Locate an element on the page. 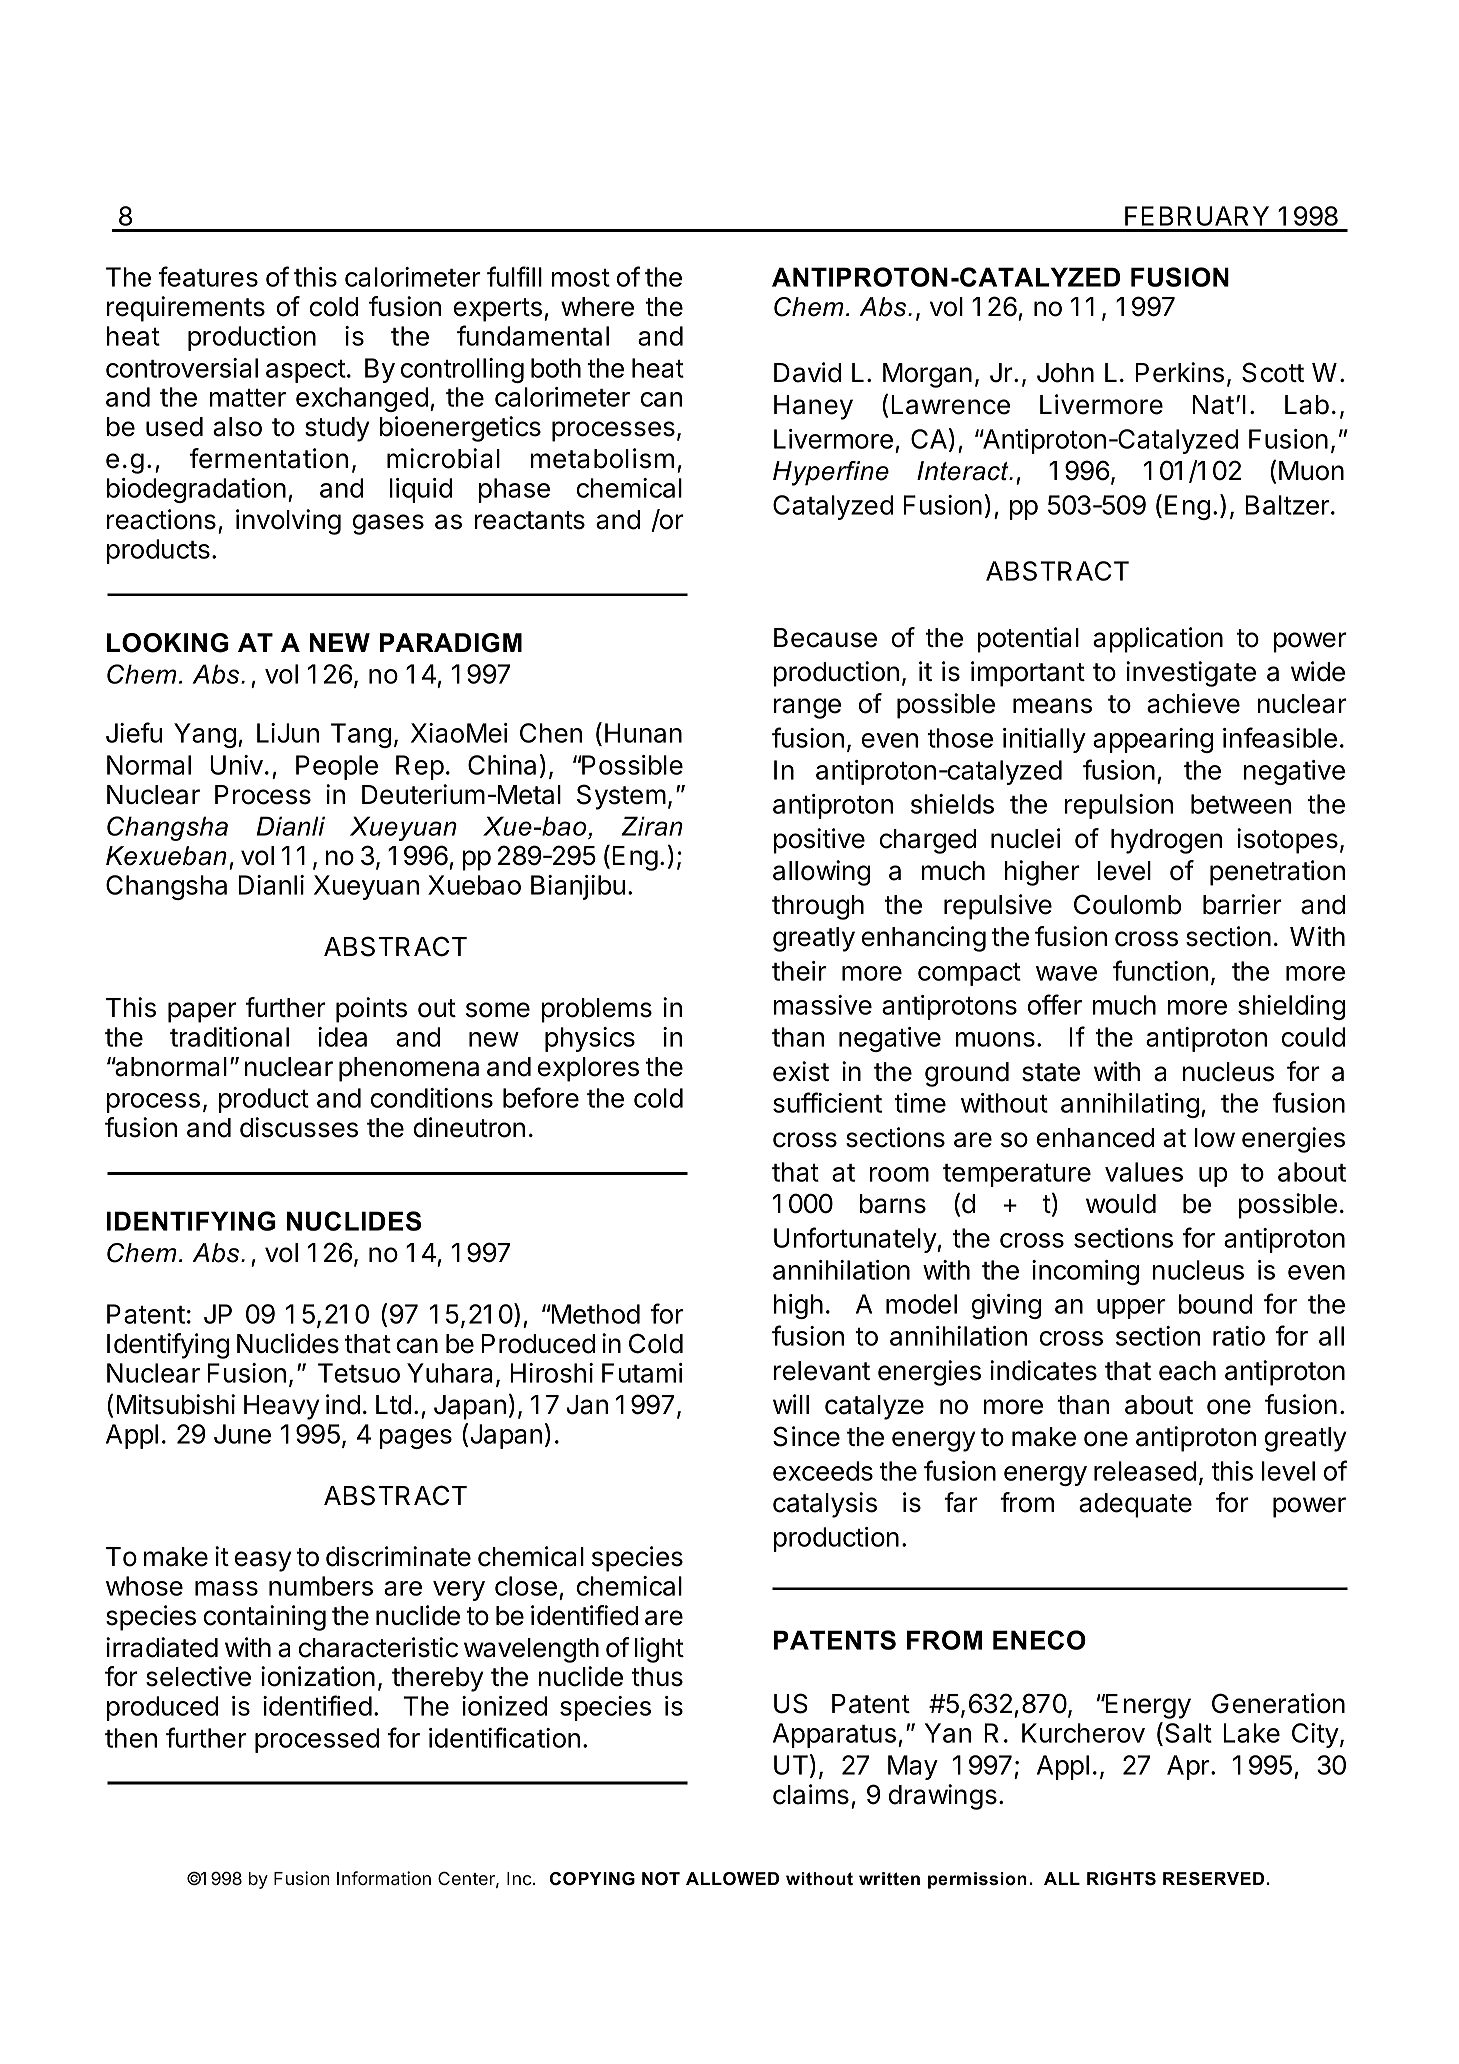 This image has width=1459, height=2064. Since is located at coordinates (806, 1436).
